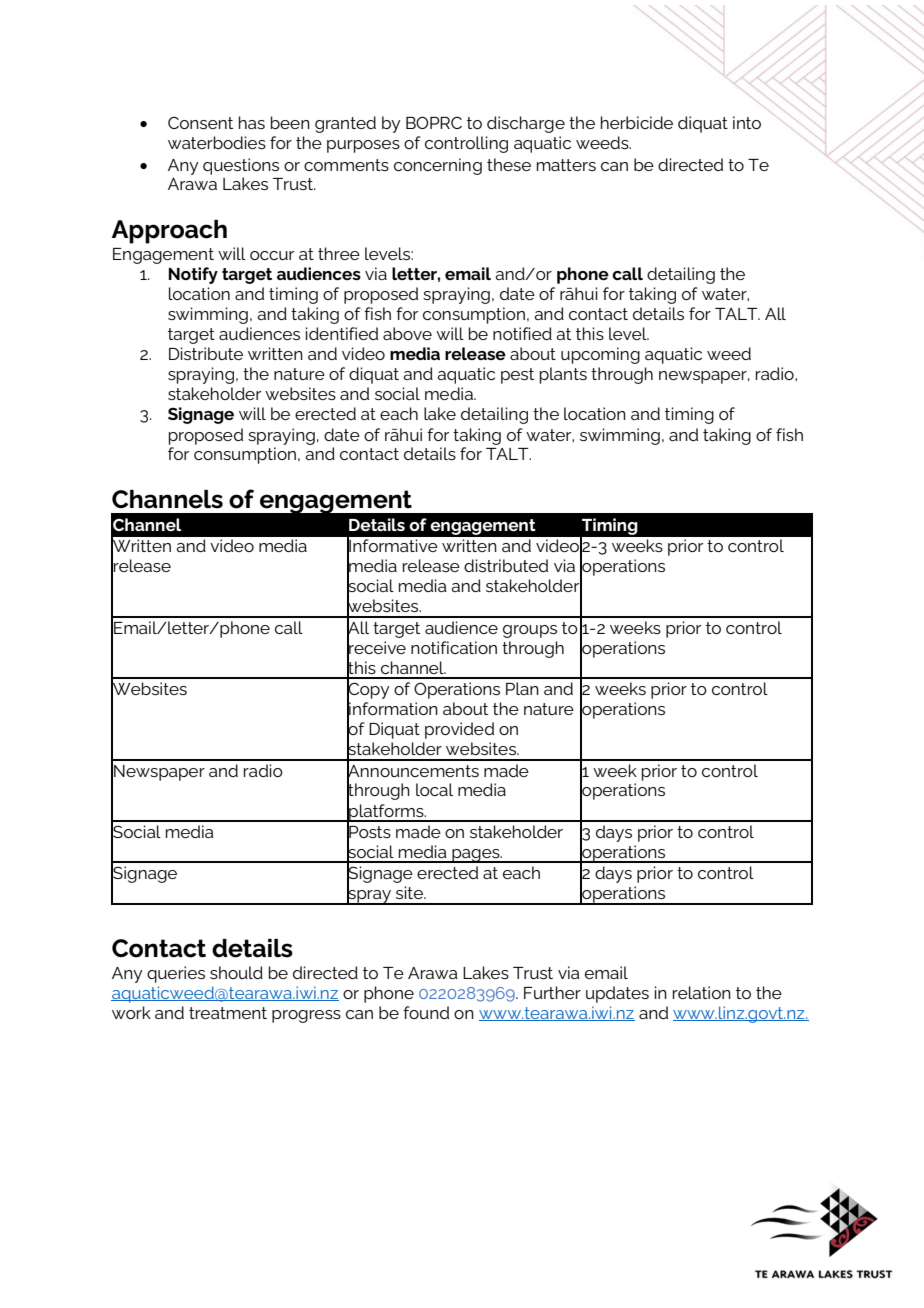  What do you see at coordinates (454, 647) in the screenshot?
I see `notification` at bounding box center [454, 647].
